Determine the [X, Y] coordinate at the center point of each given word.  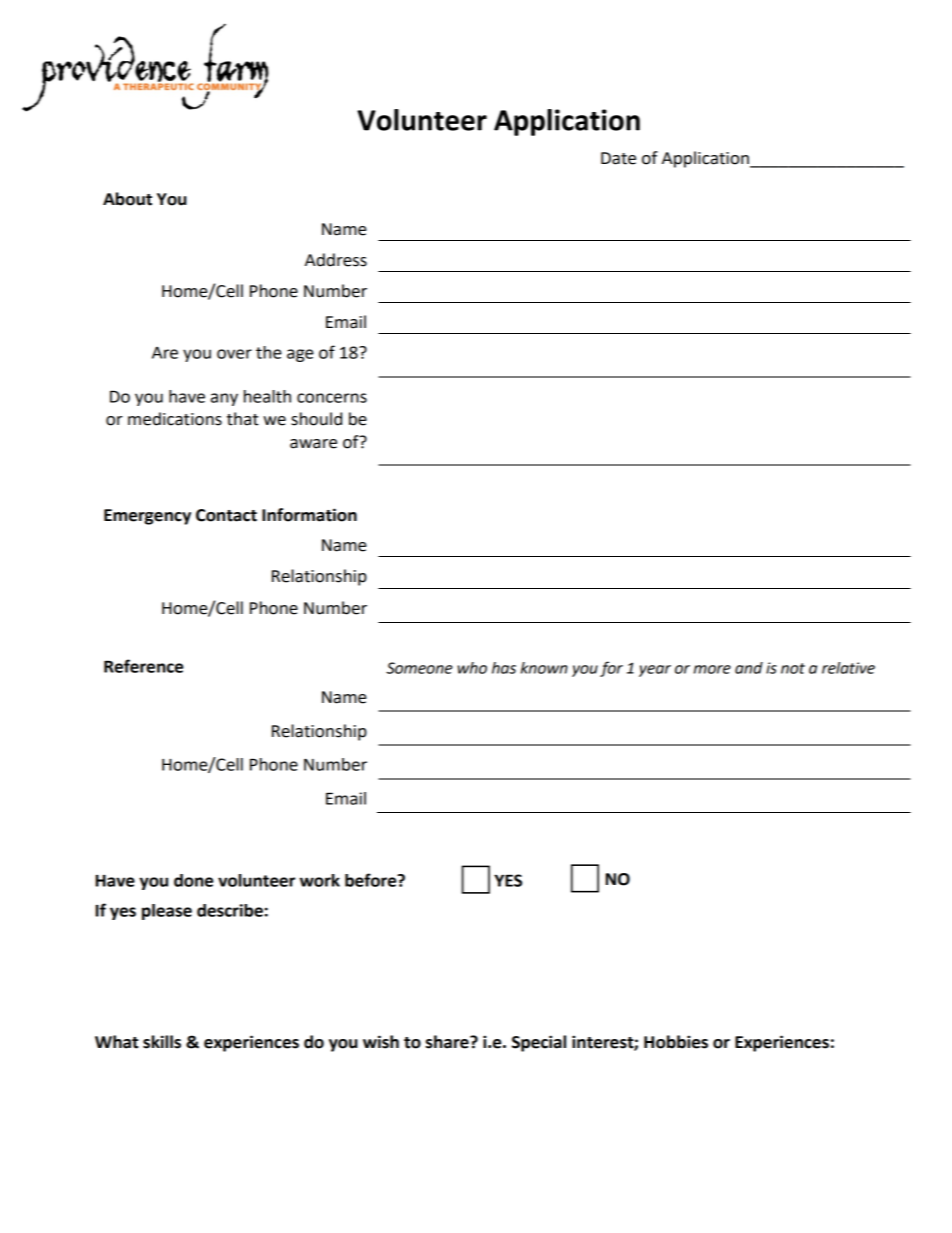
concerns [332, 398]
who [472, 668]
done [193, 880]
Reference [143, 666]
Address [336, 260]
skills [162, 1042]
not [793, 668]
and [749, 668]
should [316, 419]
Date [618, 158]
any [224, 399]
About [127, 199]
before [372, 880]
